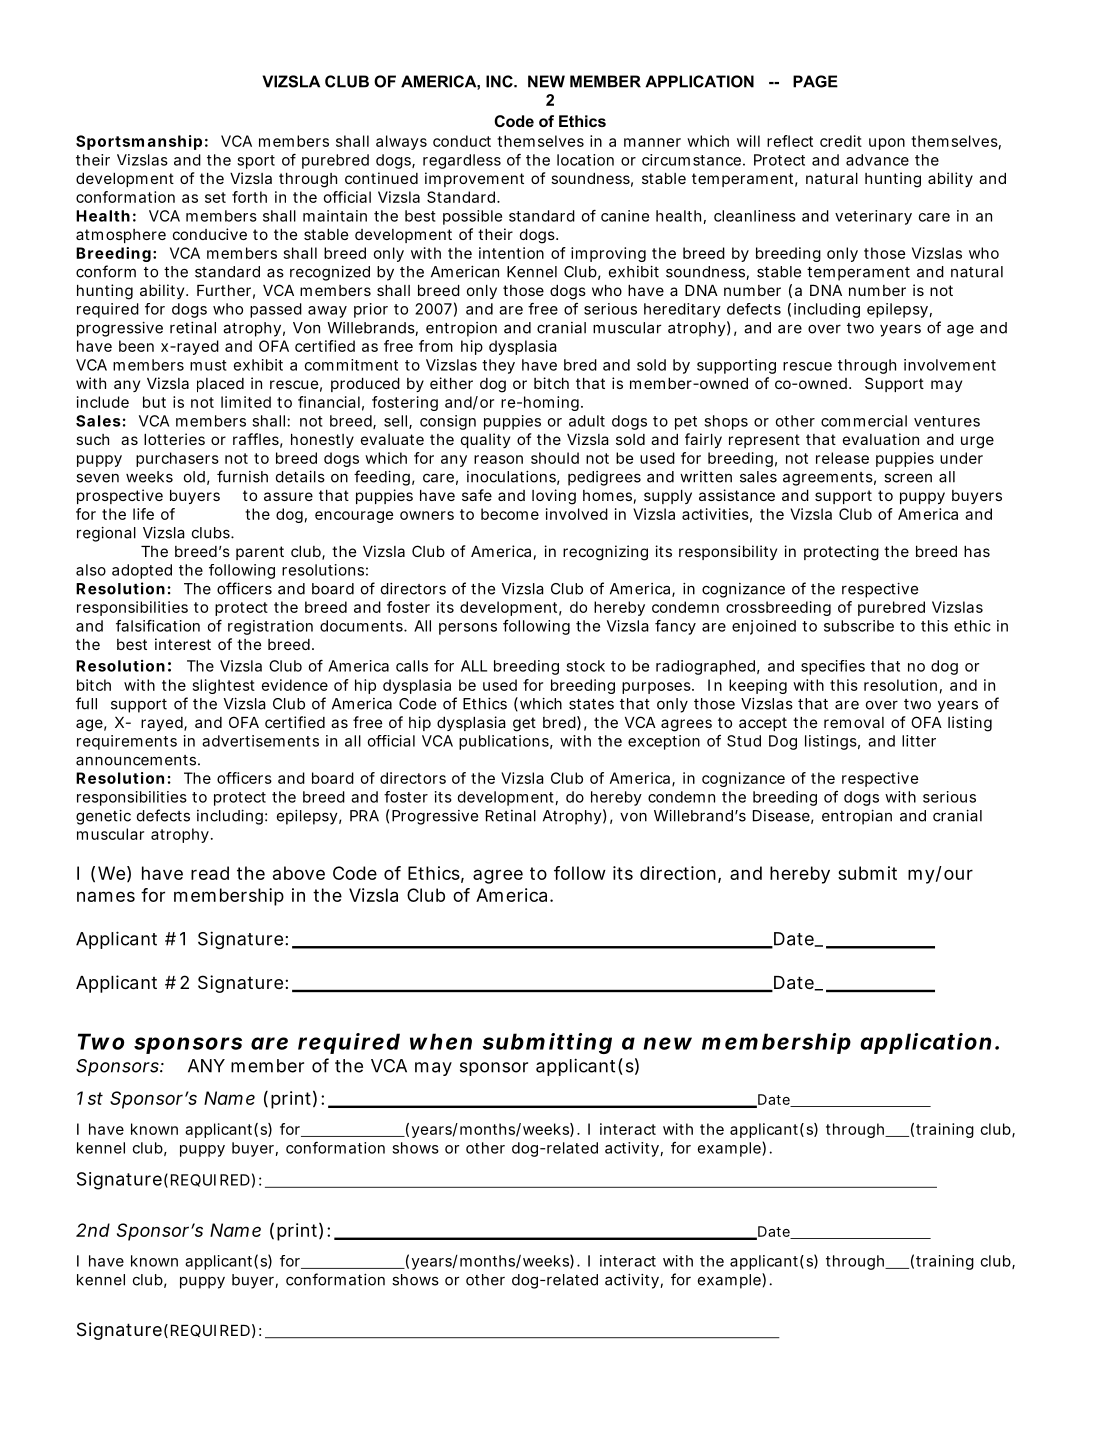  What do you see at coordinates (864, 421) in the screenshot?
I see `commercial` at bounding box center [864, 421].
